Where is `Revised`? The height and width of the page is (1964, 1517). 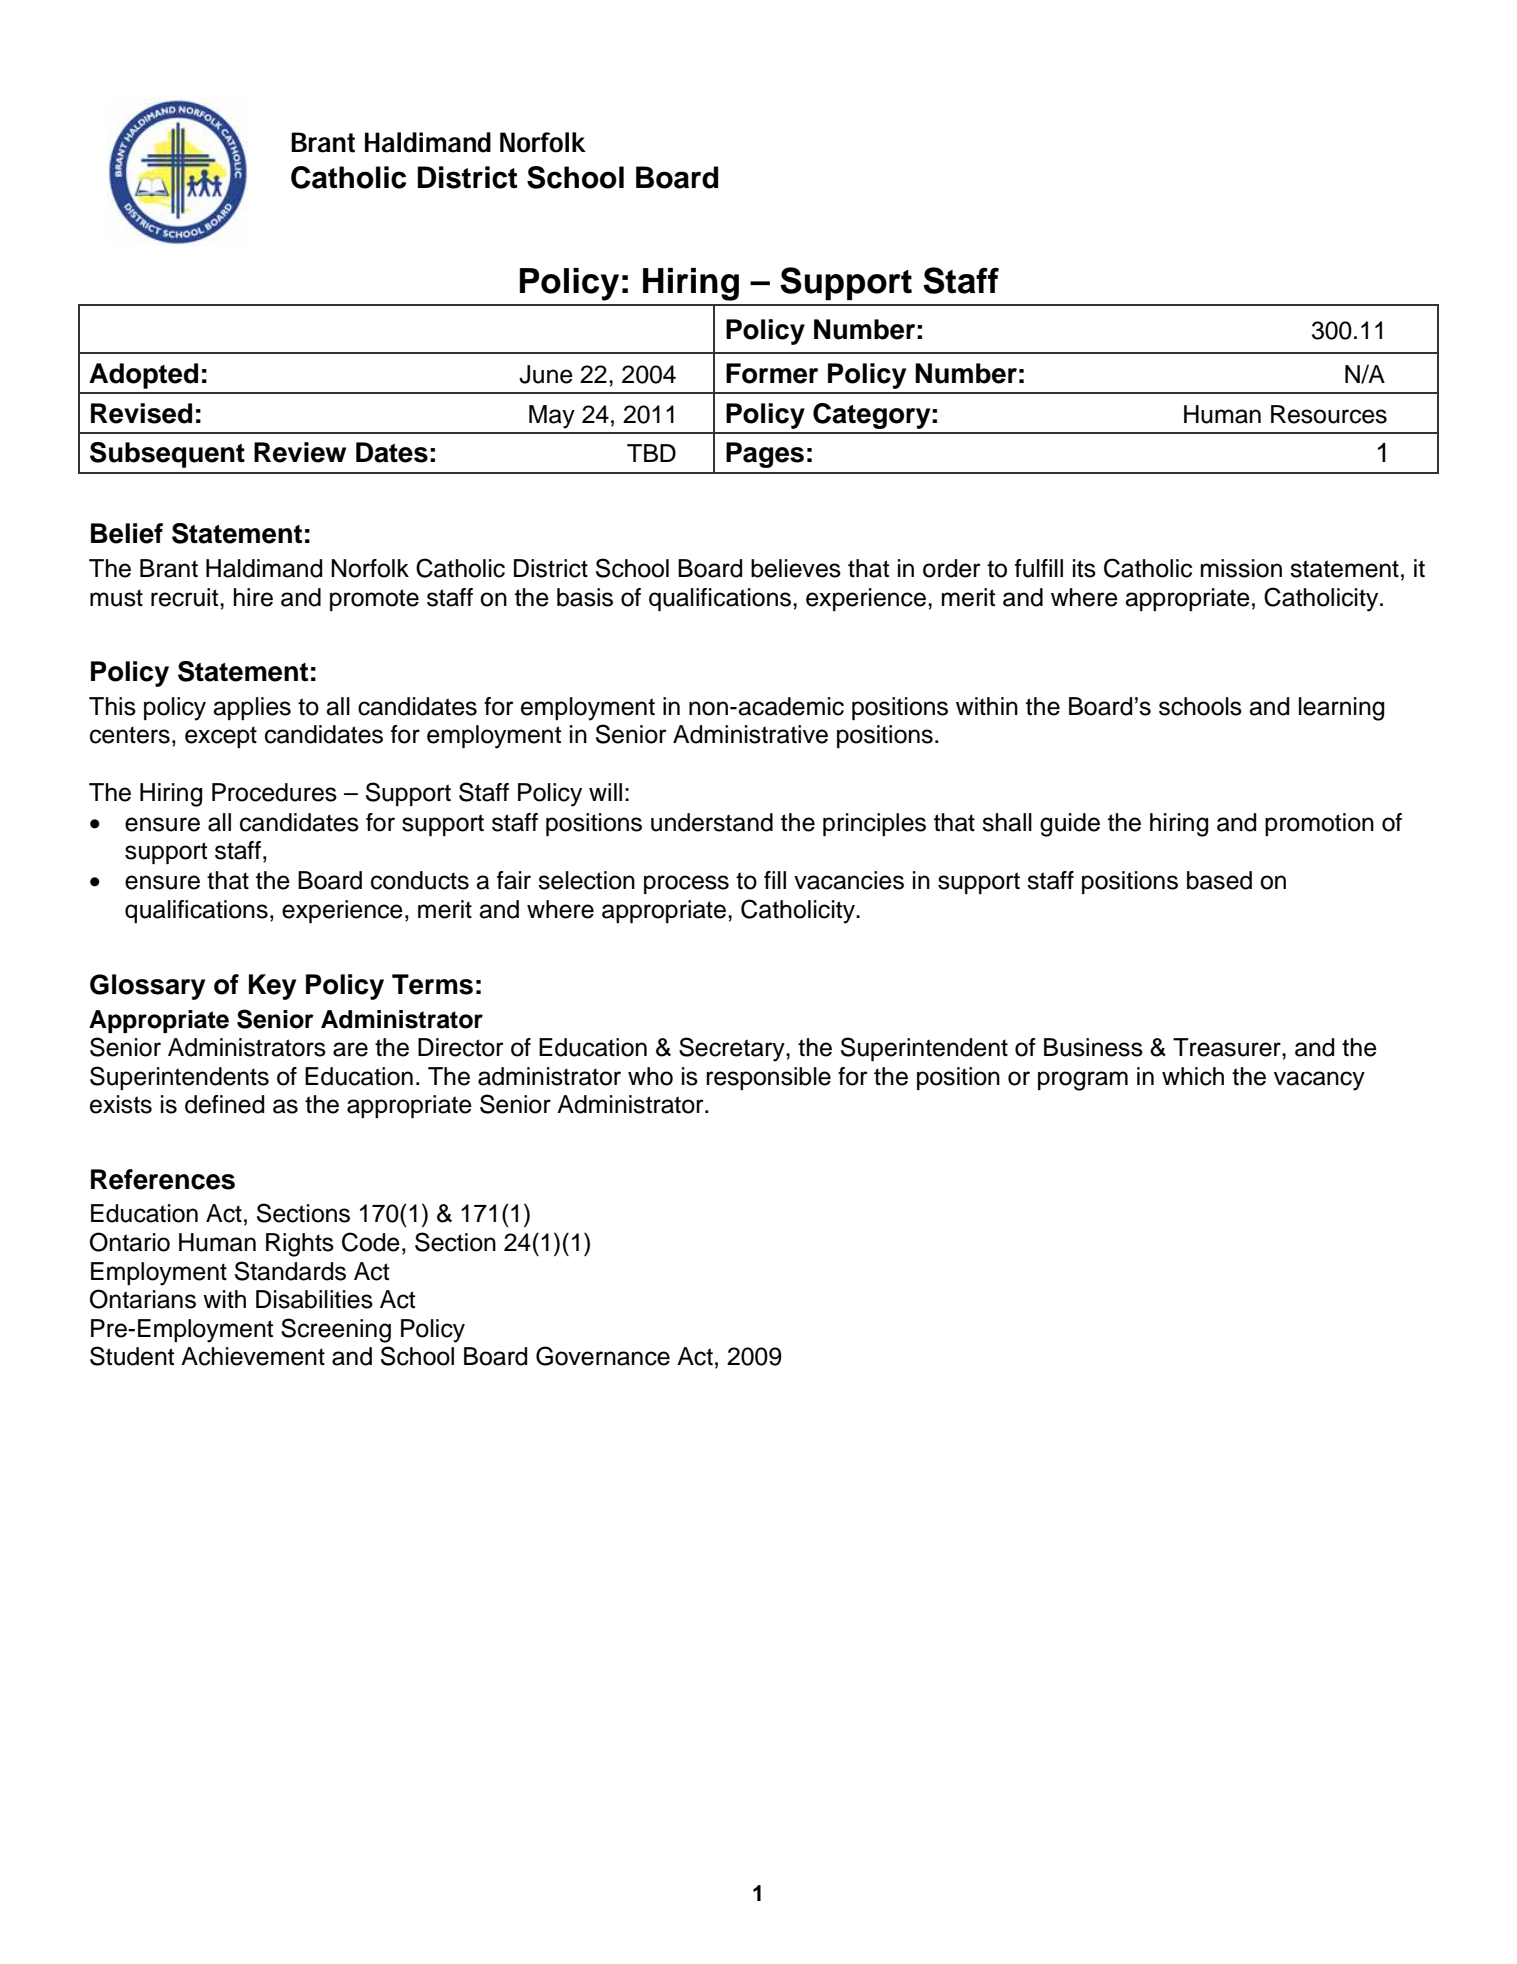 Revised is located at coordinates (141, 413).
